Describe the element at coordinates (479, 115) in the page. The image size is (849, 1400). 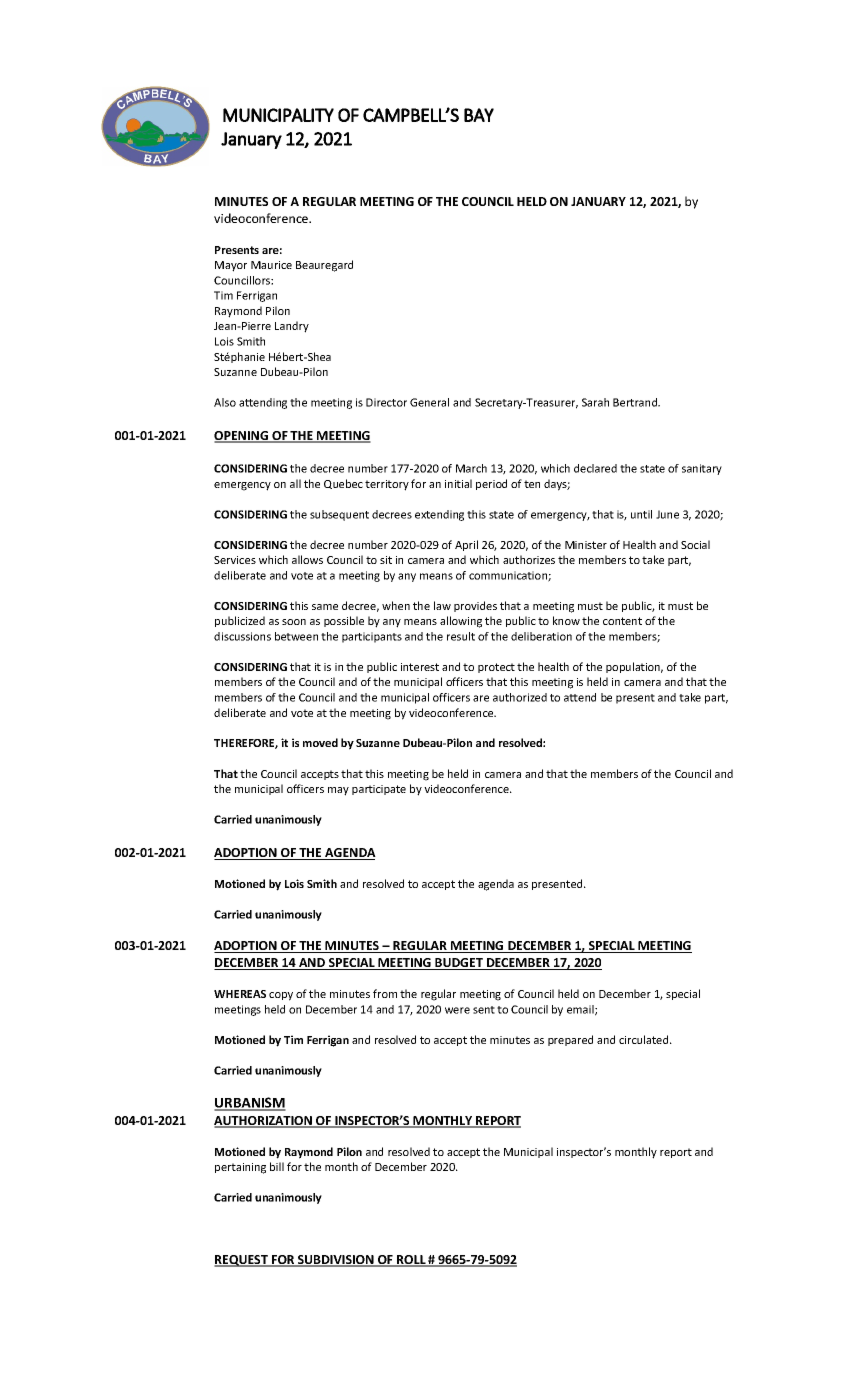
I see `BAY` at that location.
